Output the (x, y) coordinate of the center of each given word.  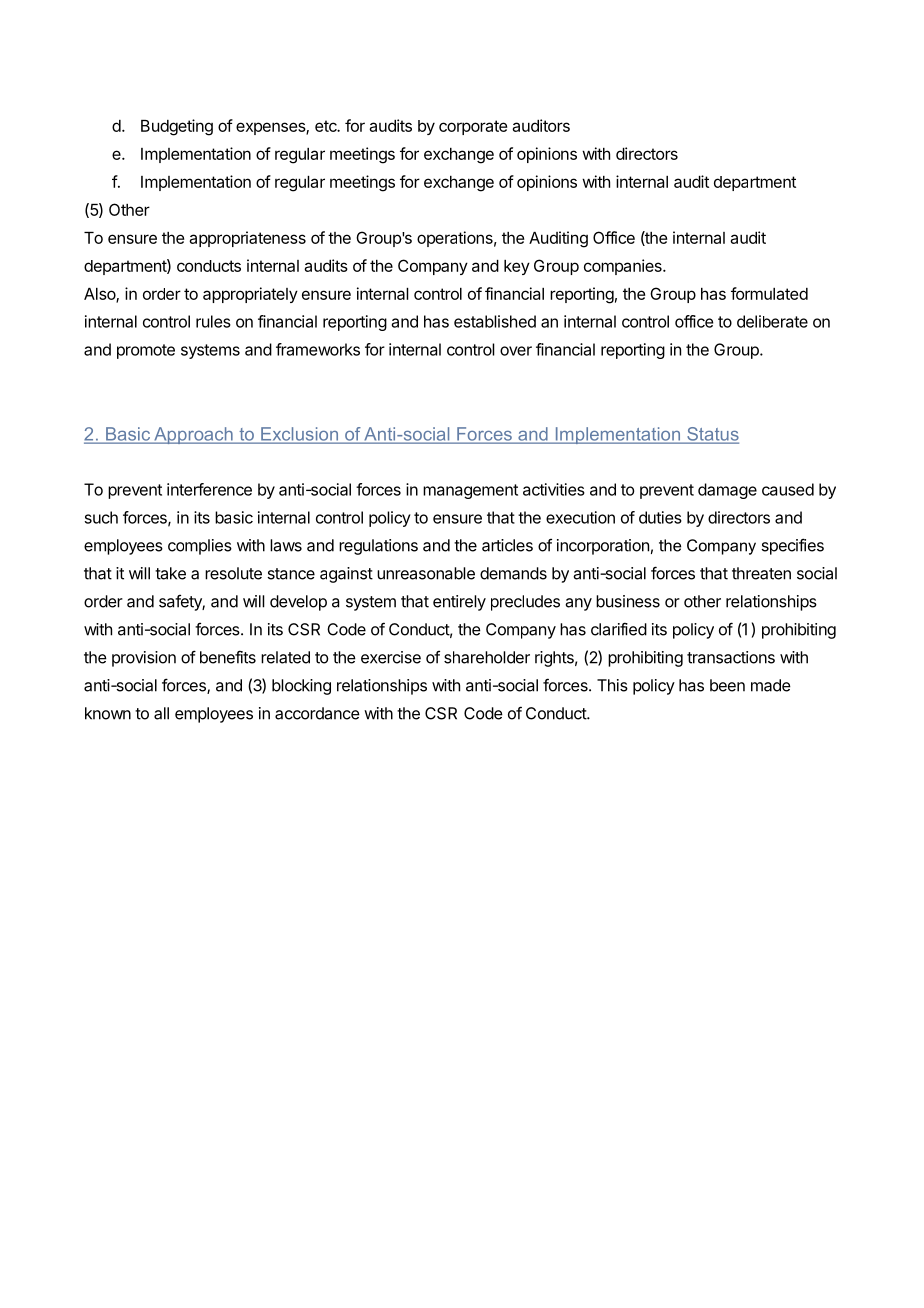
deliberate (772, 321)
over (516, 351)
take (170, 573)
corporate (473, 127)
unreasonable (426, 573)
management (470, 491)
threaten (761, 573)
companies (624, 267)
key (517, 267)
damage (727, 491)
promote (146, 351)
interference (209, 489)
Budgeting (177, 127)
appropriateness (247, 239)
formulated (769, 293)
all (161, 713)
